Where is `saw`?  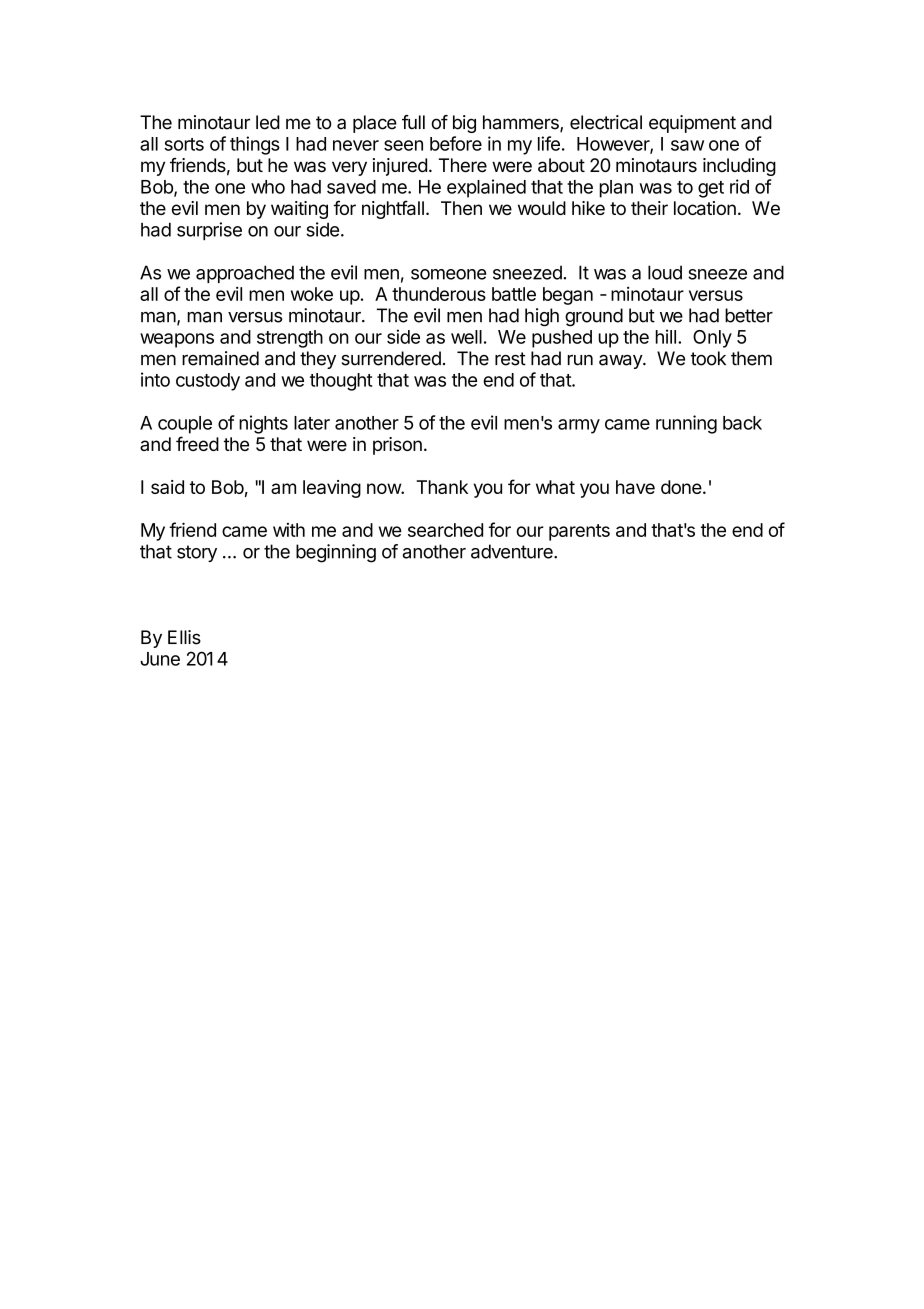 saw is located at coordinates (687, 145).
